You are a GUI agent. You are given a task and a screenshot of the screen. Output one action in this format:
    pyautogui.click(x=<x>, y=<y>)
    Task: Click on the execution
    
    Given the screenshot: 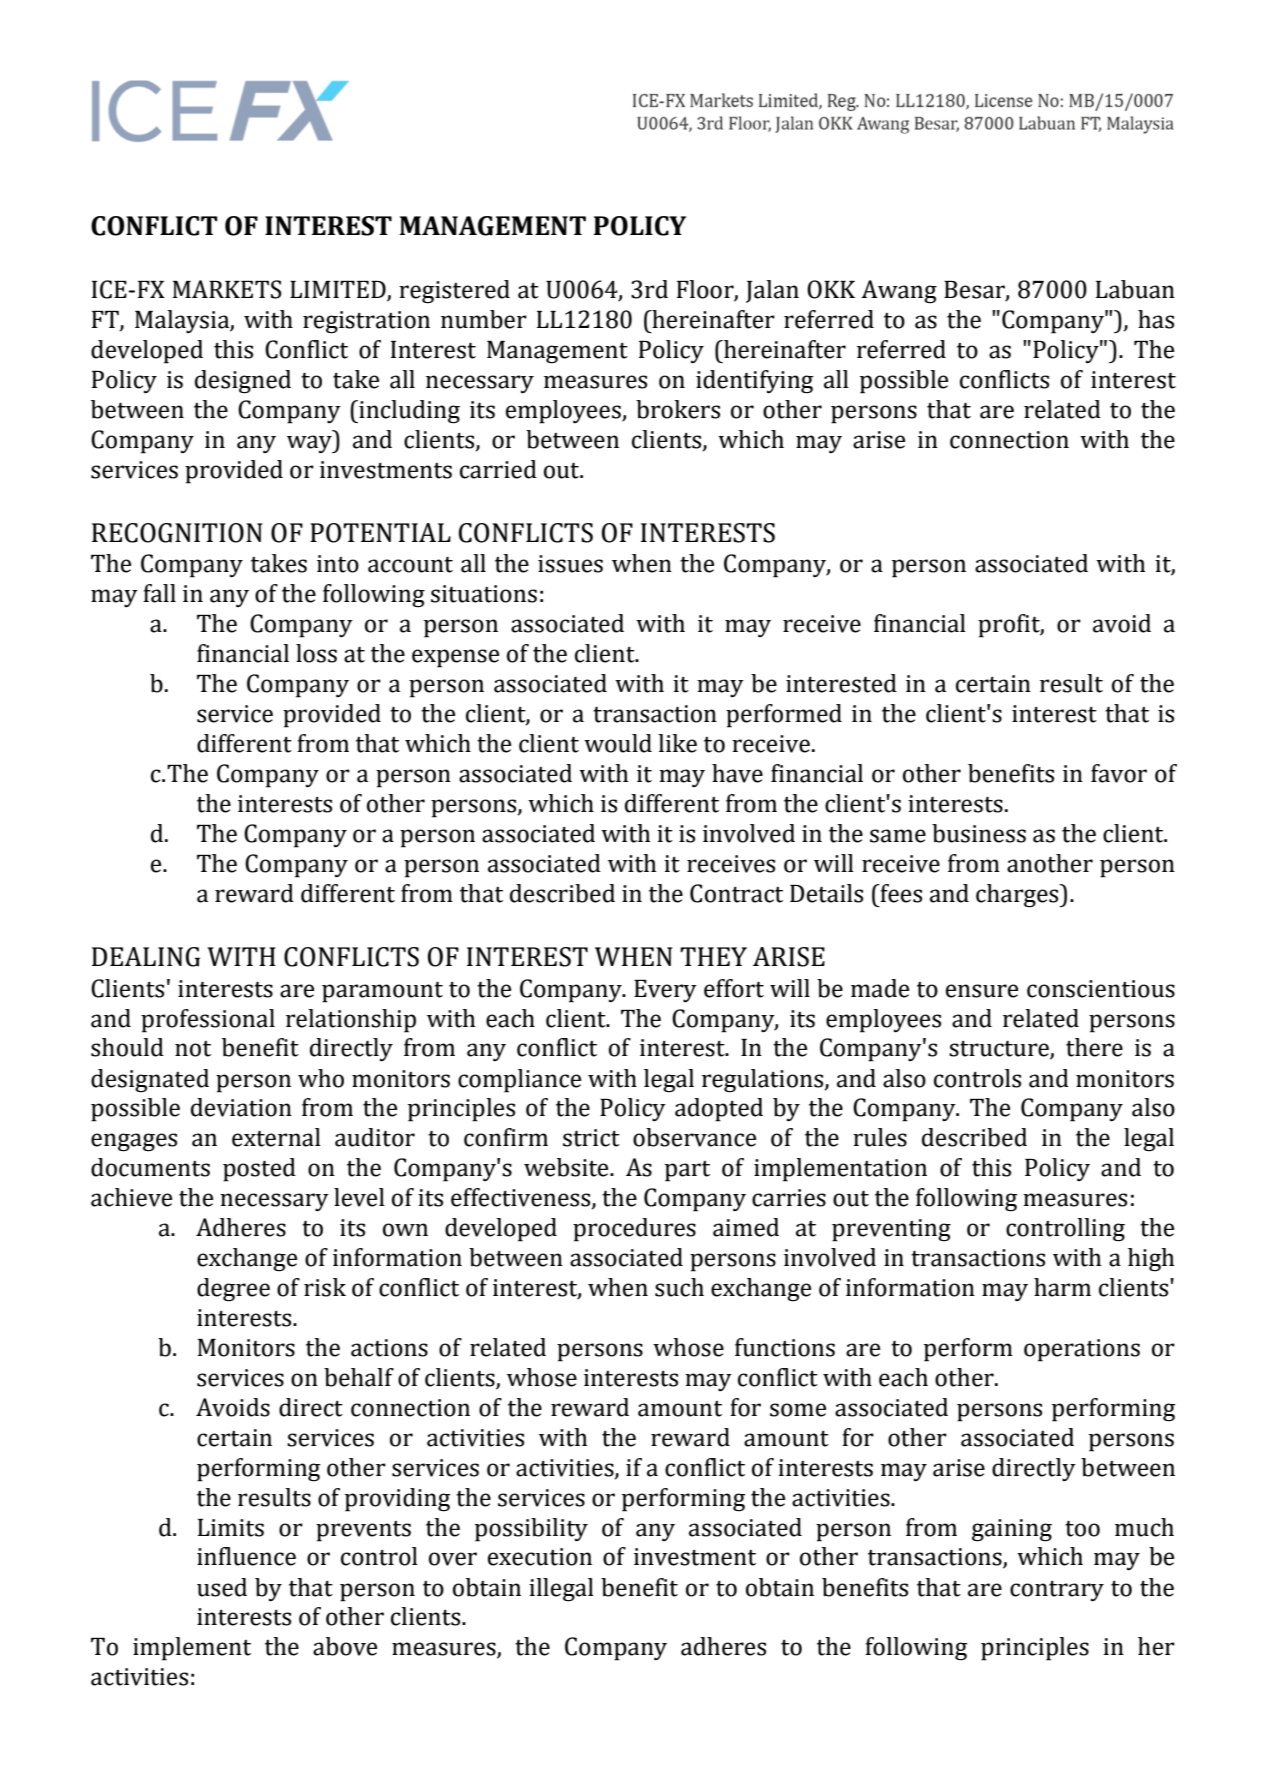 What is the action you would take?
    pyautogui.click(x=540, y=1557)
